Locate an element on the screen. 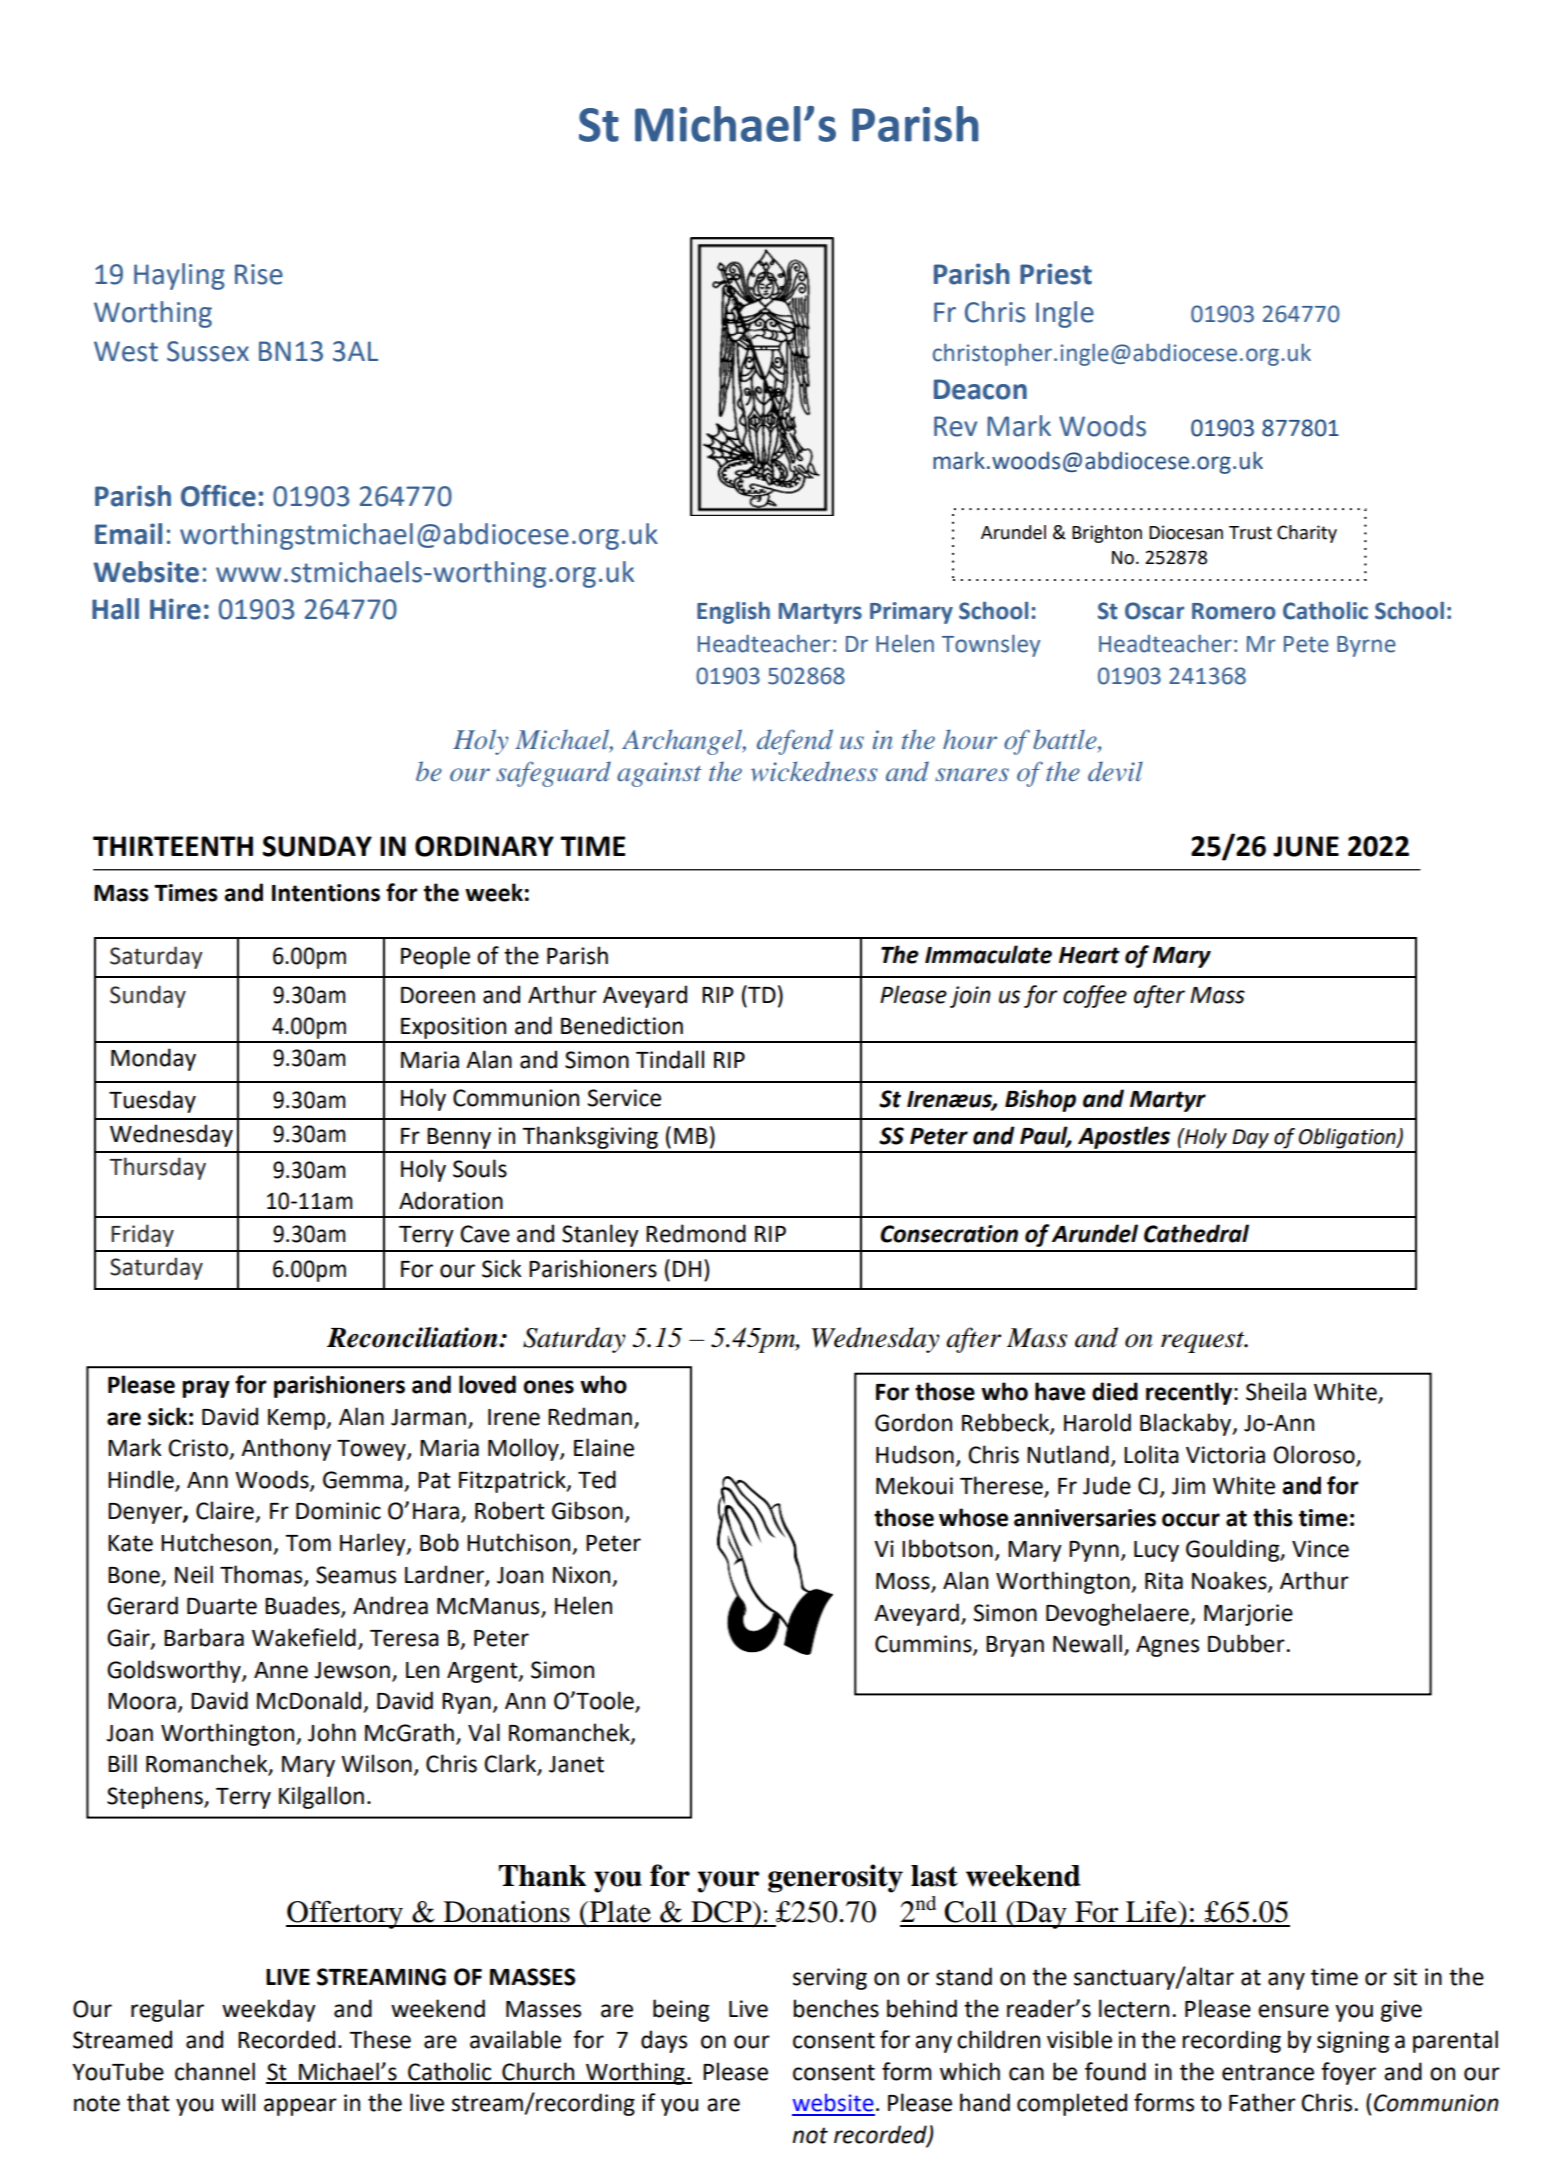 This screenshot has height=2180, width=1541. Deacon is located at coordinates (980, 389).
